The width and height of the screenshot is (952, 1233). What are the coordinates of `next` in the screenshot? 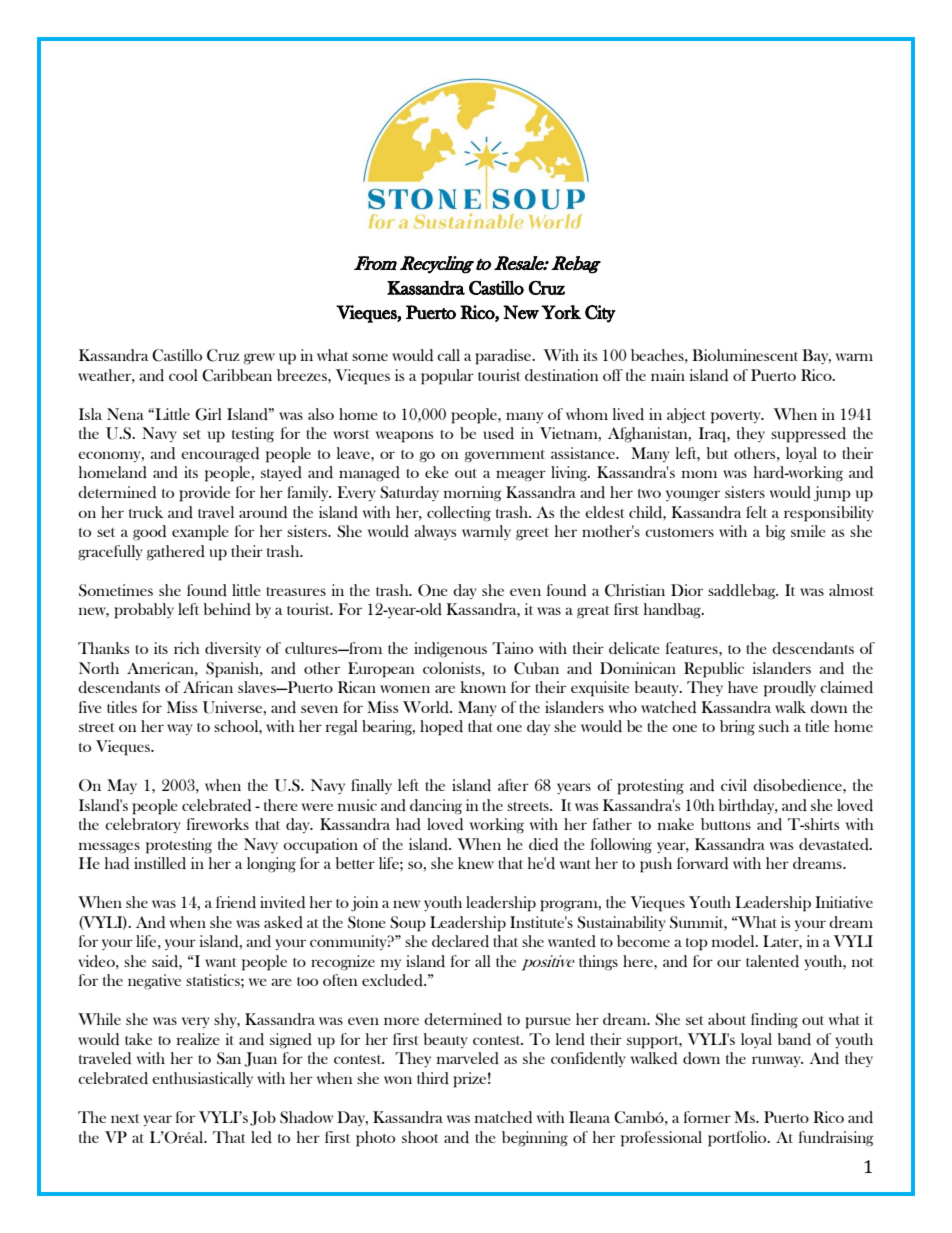 It's located at (125, 1118).
